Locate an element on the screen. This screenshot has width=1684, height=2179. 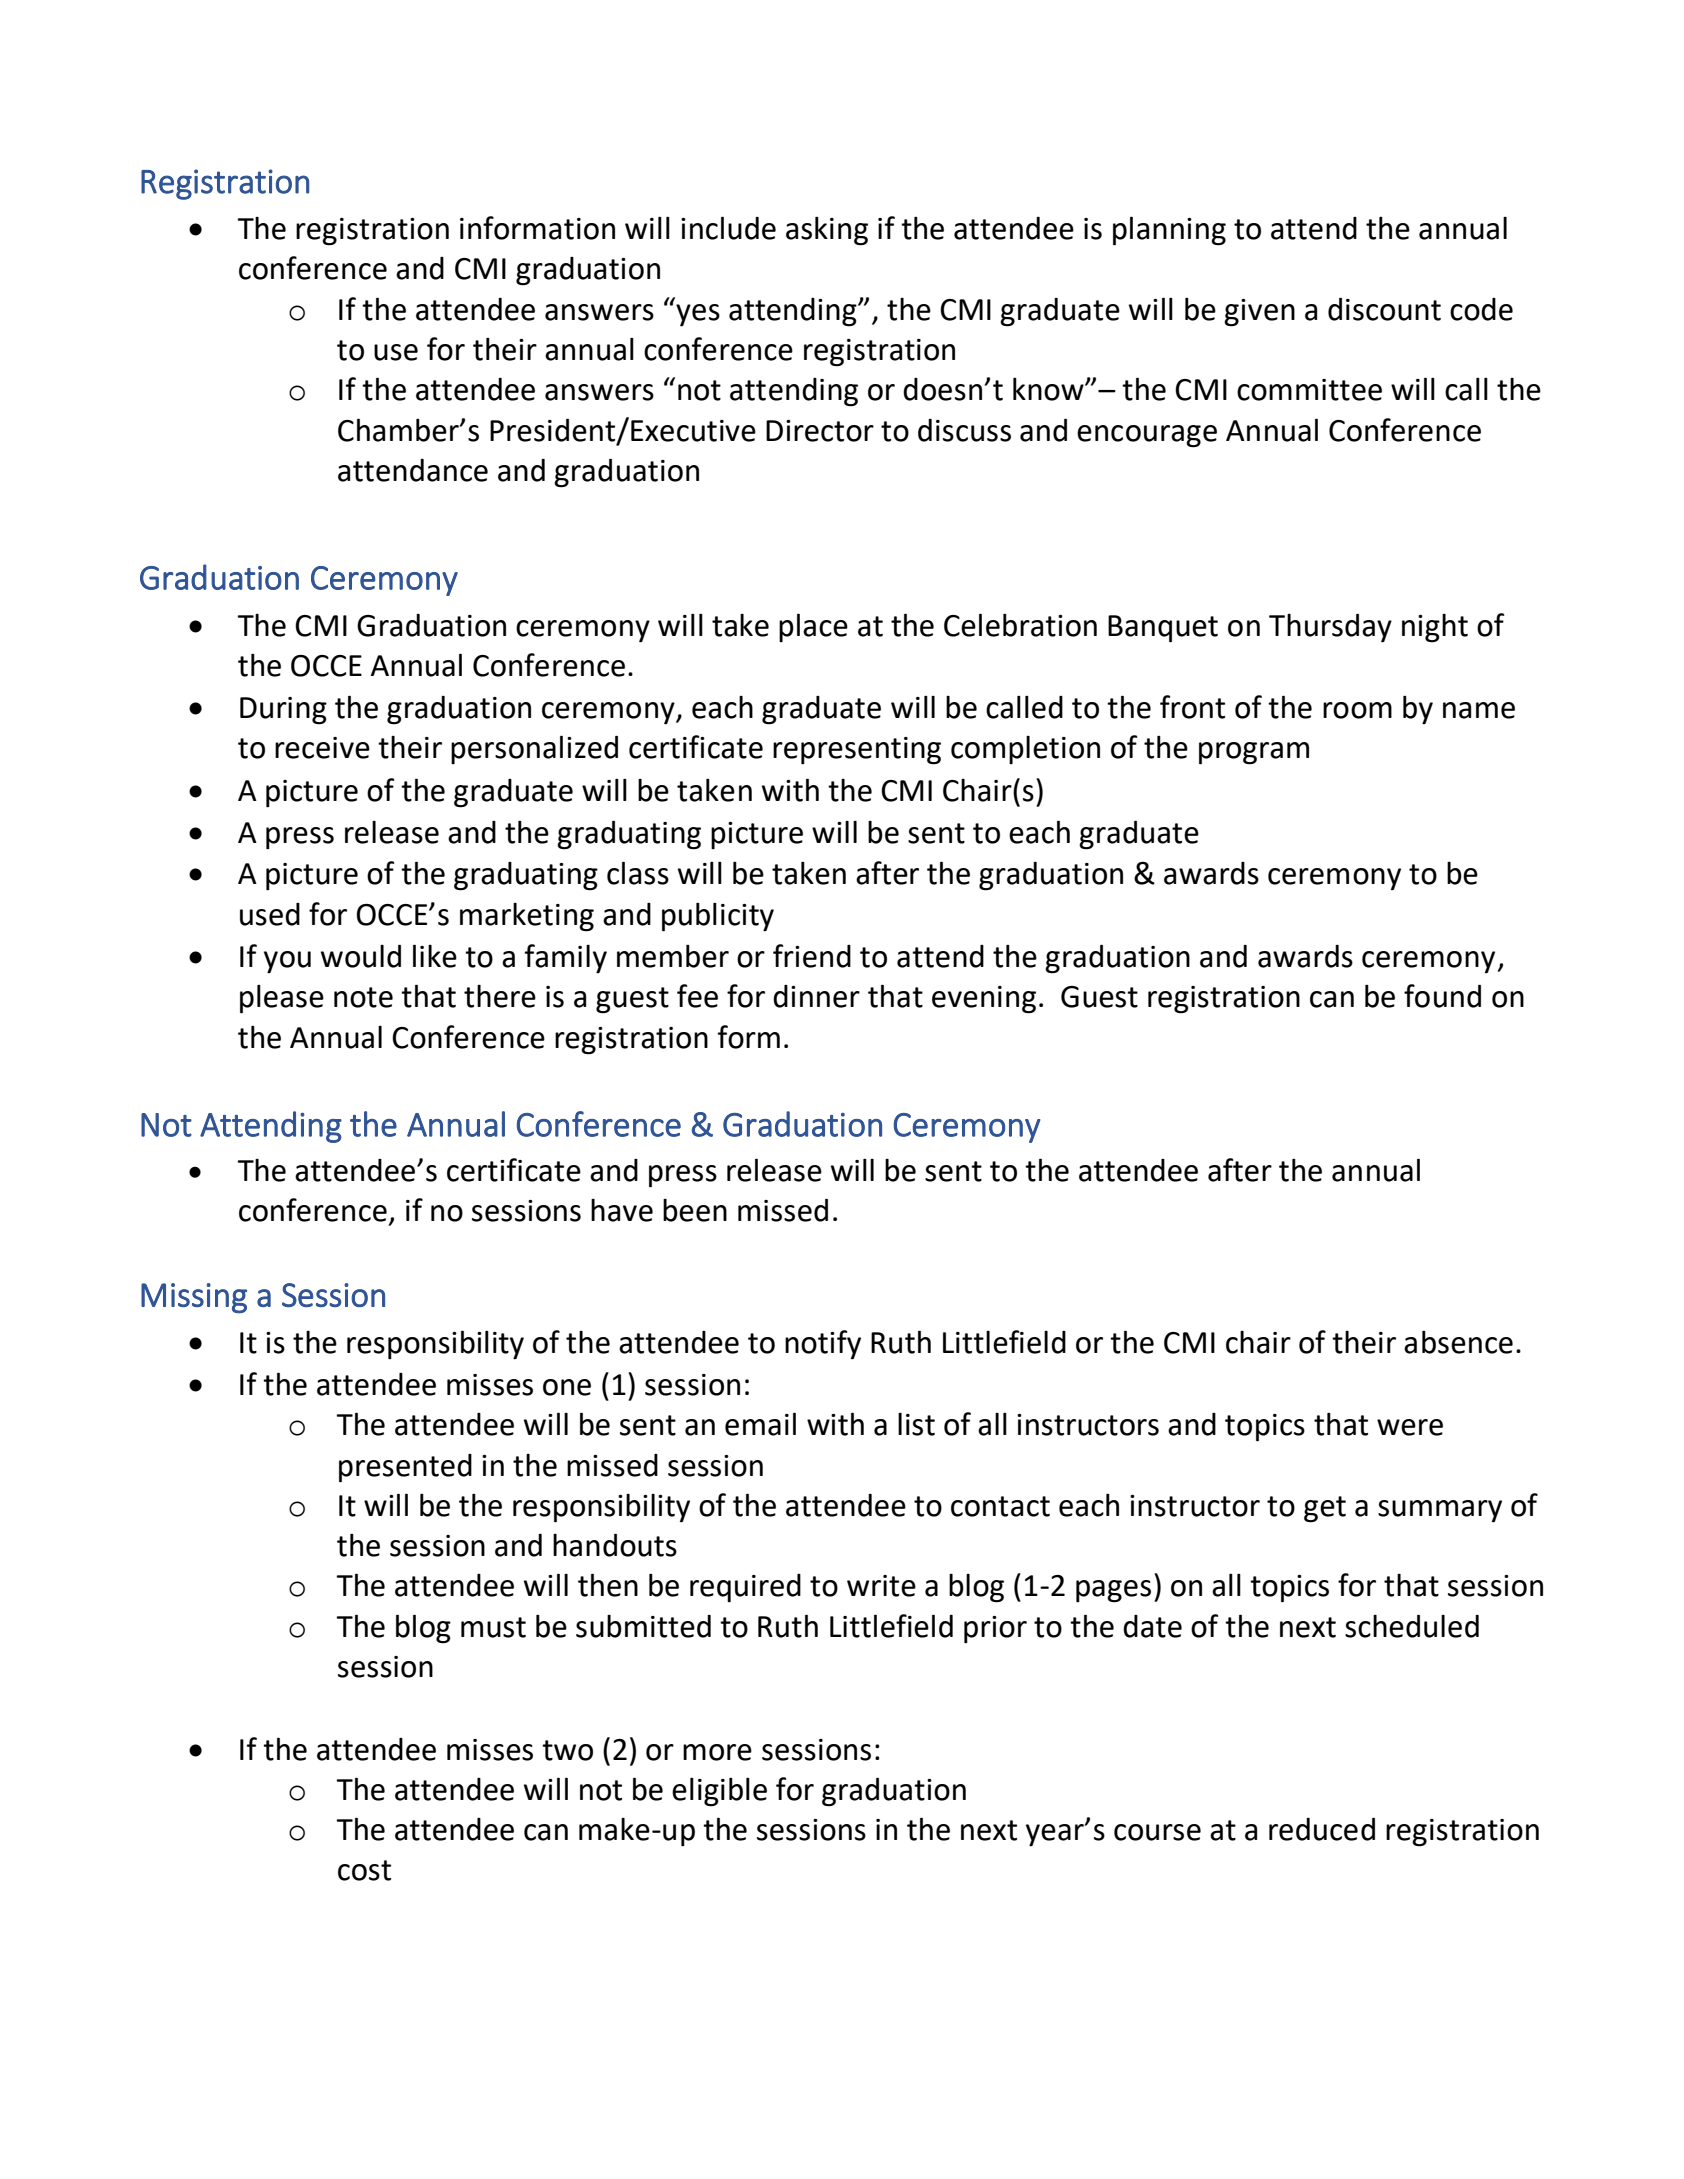
write is located at coordinates (881, 1586).
